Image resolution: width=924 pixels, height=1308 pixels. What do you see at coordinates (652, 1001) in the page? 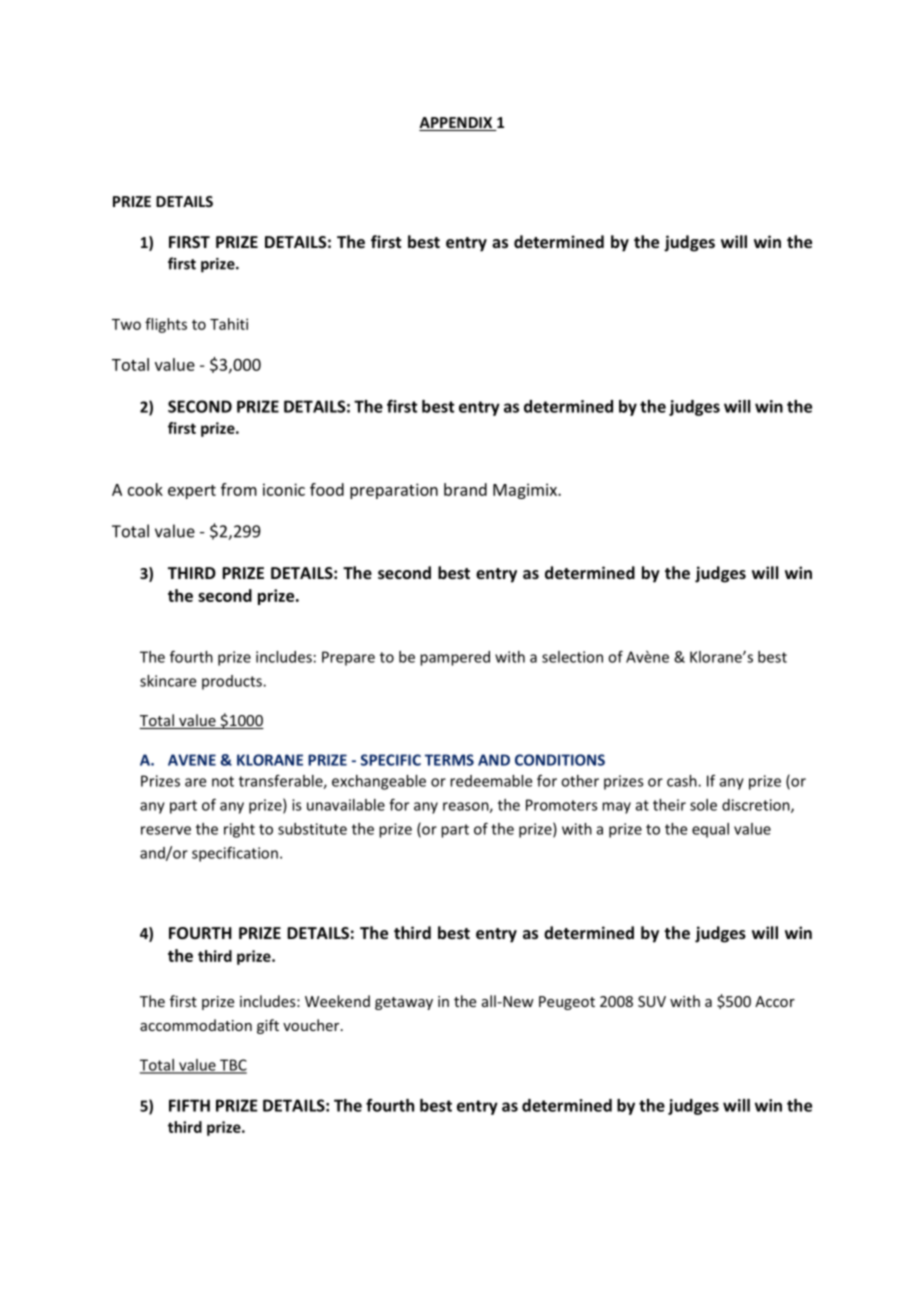
I see `SUV` at bounding box center [652, 1001].
